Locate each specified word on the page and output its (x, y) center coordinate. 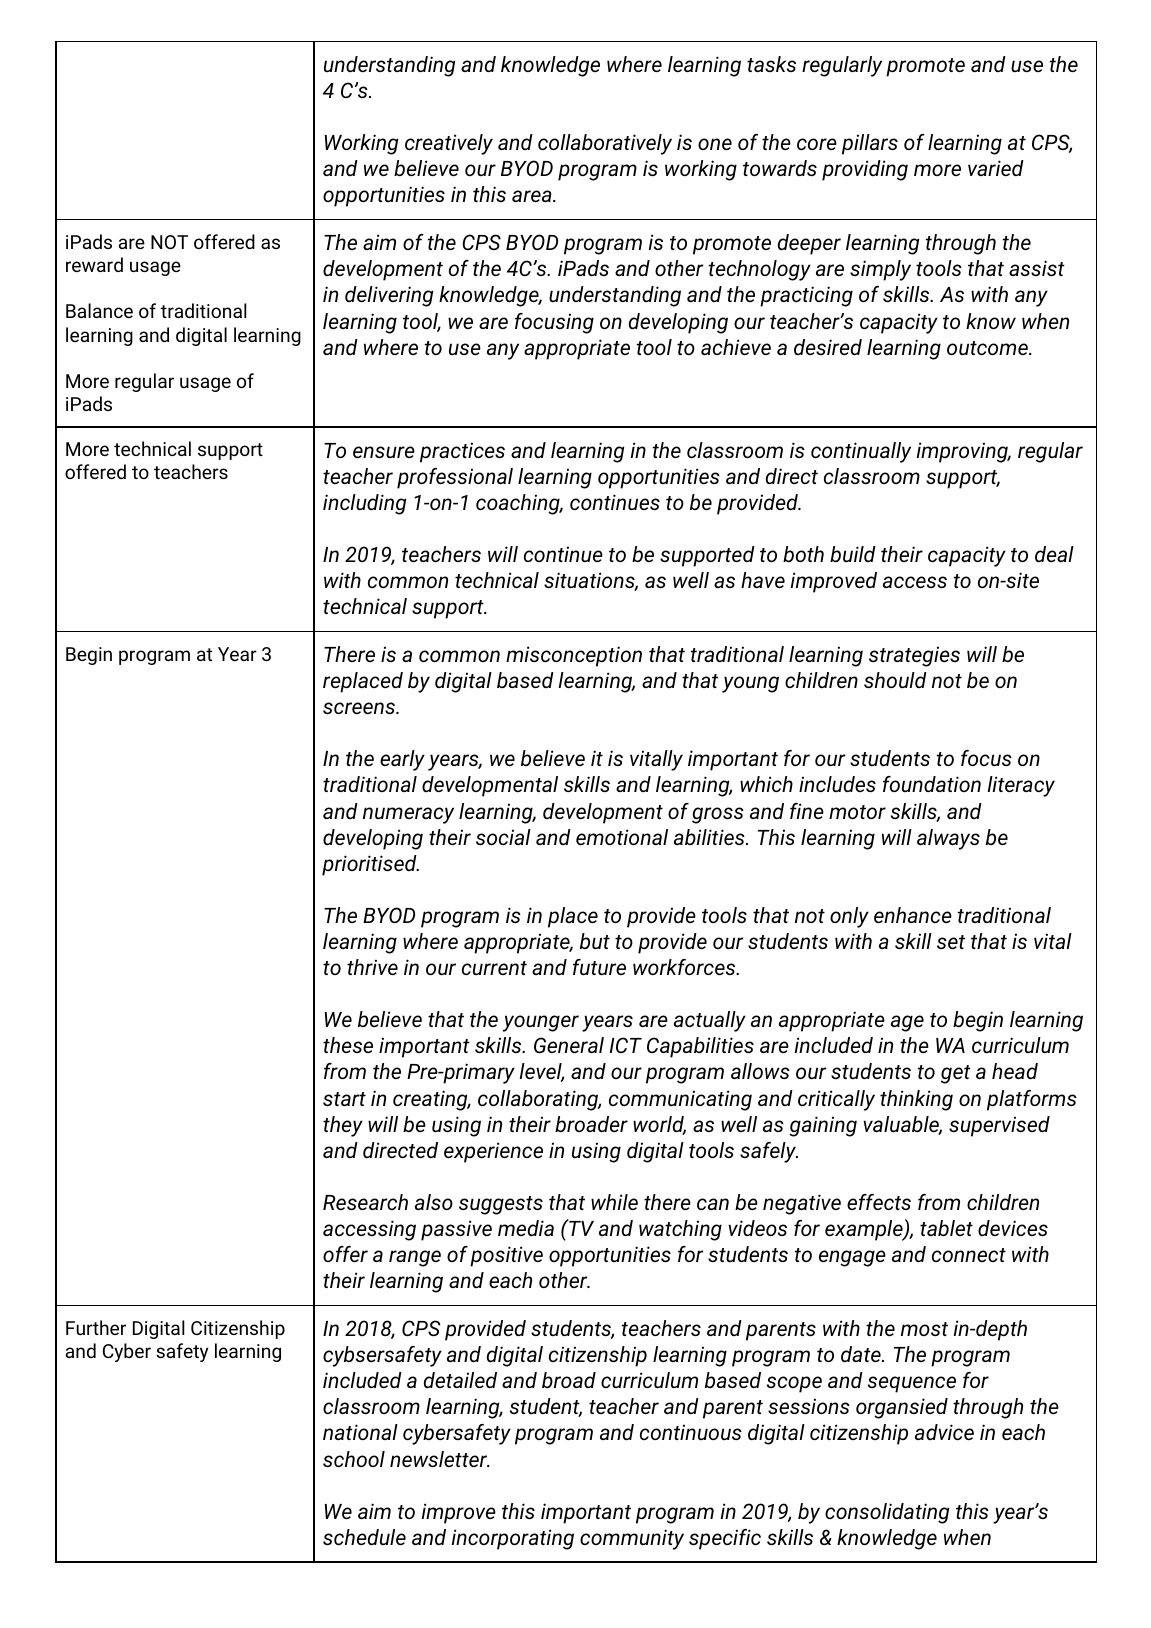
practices (462, 452)
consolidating (887, 1513)
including (364, 504)
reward (94, 264)
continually (861, 452)
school (354, 1459)
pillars (870, 144)
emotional (622, 837)
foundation (932, 784)
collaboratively (605, 144)
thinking (916, 1100)
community (632, 1539)
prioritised (370, 865)
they (343, 1126)
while (614, 1202)
